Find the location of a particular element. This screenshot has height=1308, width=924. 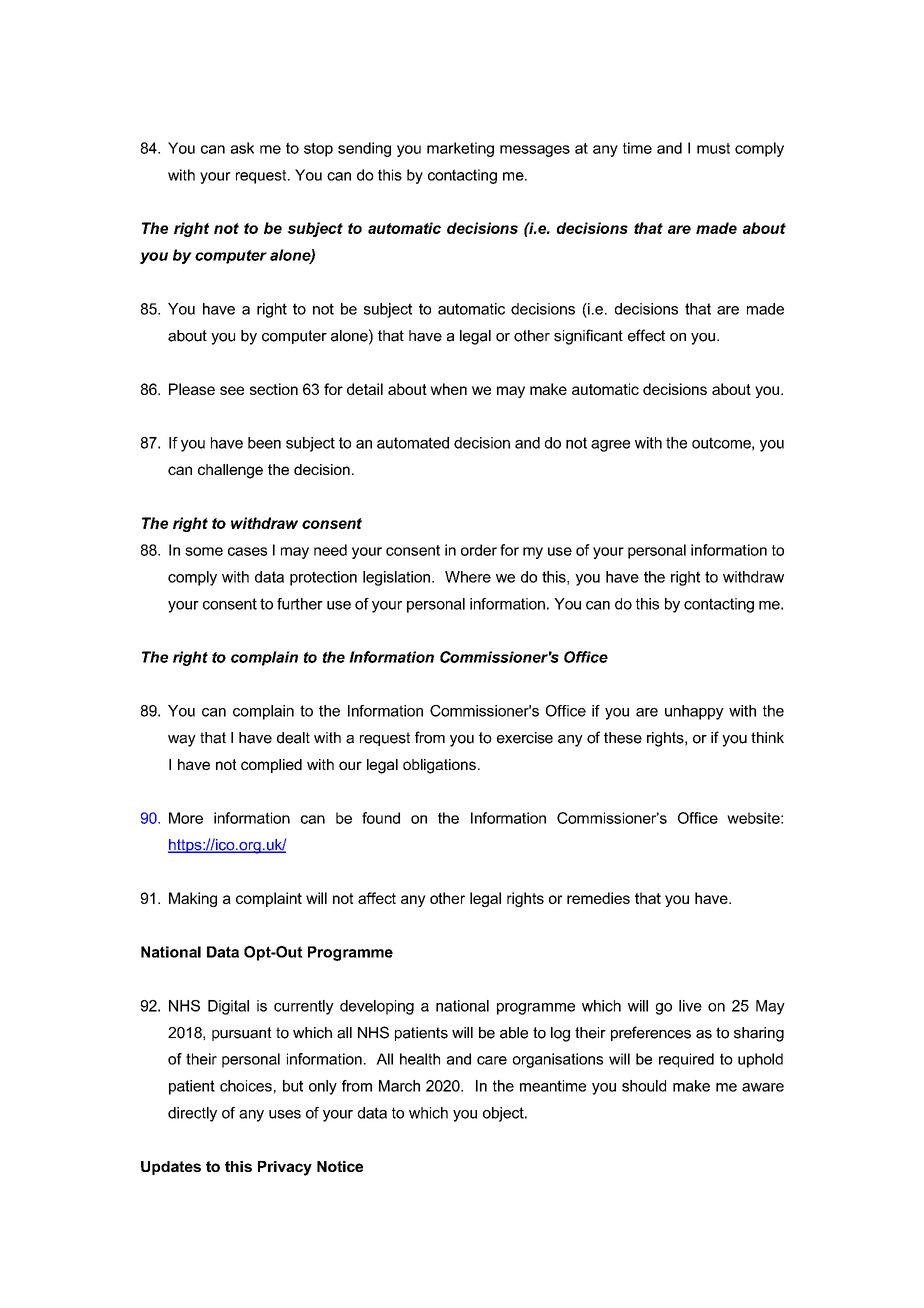

must is located at coordinates (713, 148).
